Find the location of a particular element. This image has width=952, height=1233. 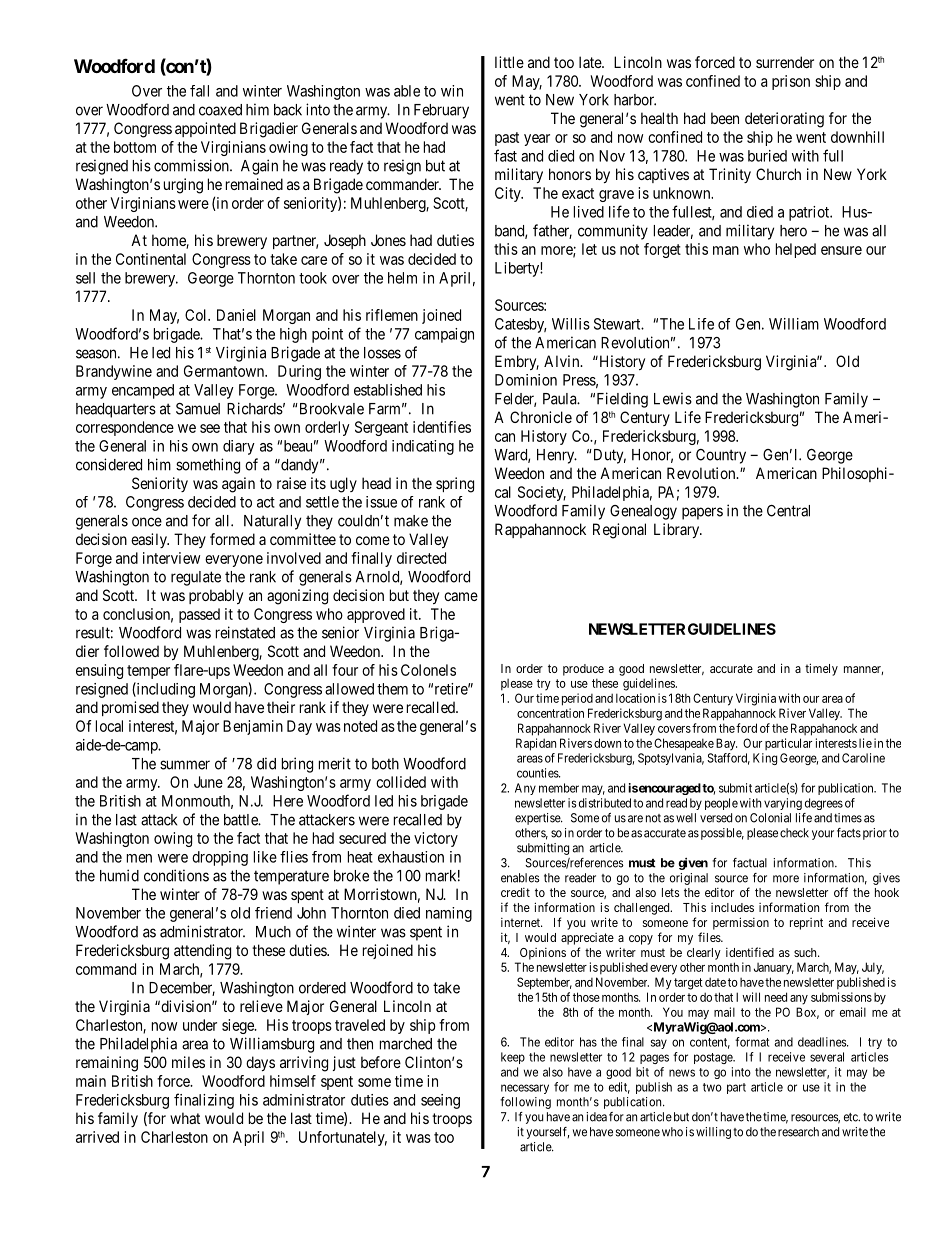

research is located at coordinates (798, 1132).
